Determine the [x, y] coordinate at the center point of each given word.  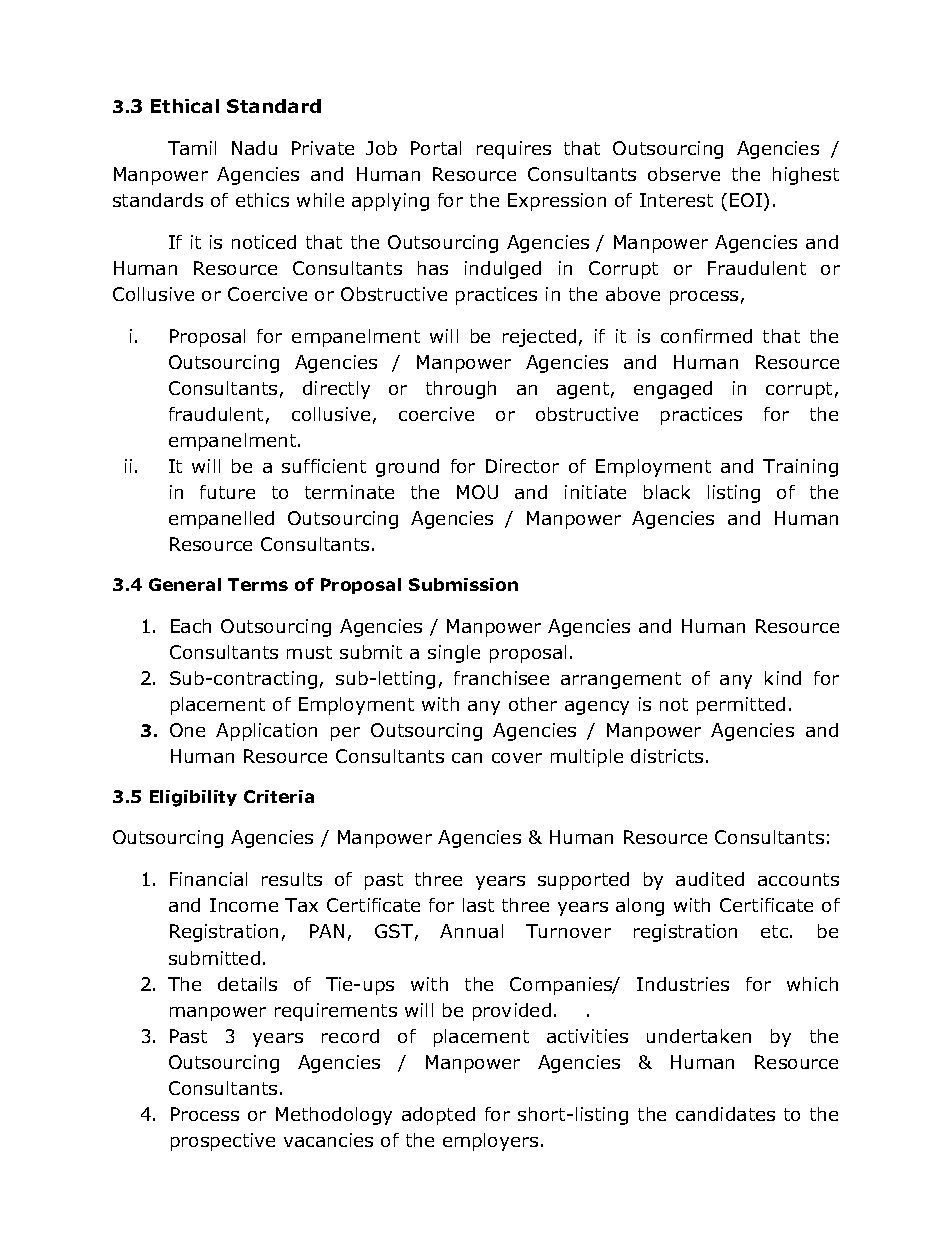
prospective [223, 1142]
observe [684, 174]
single [454, 654]
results [292, 879]
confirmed [706, 336]
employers [490, 1142]
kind [783, 678]
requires [514, 150]
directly [336, 390]
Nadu [254, 148]
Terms [258, 584]
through [461, 390]
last [478, 905]
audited [710, 879]
